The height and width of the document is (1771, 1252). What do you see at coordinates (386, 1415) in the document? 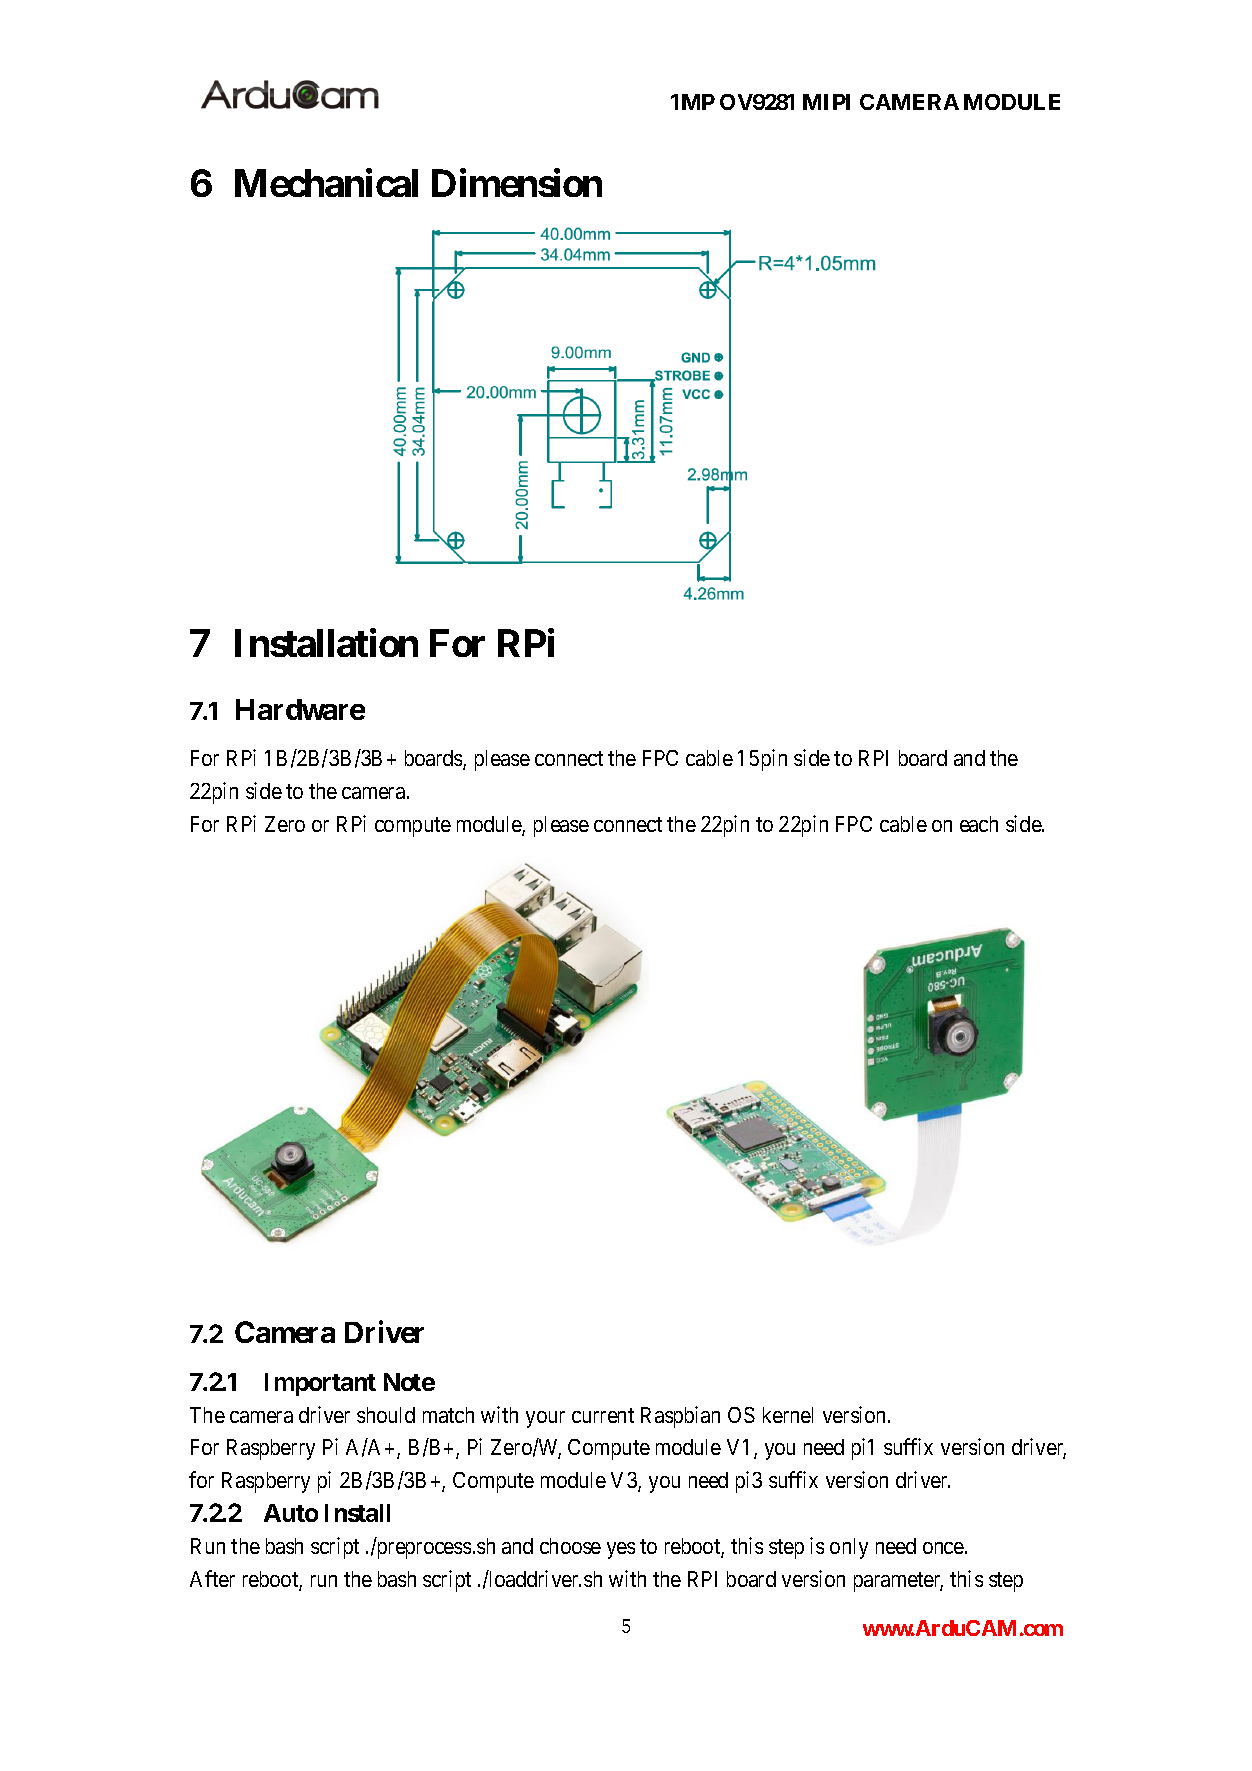
I see `should` at bounding box center [386, 1415].
